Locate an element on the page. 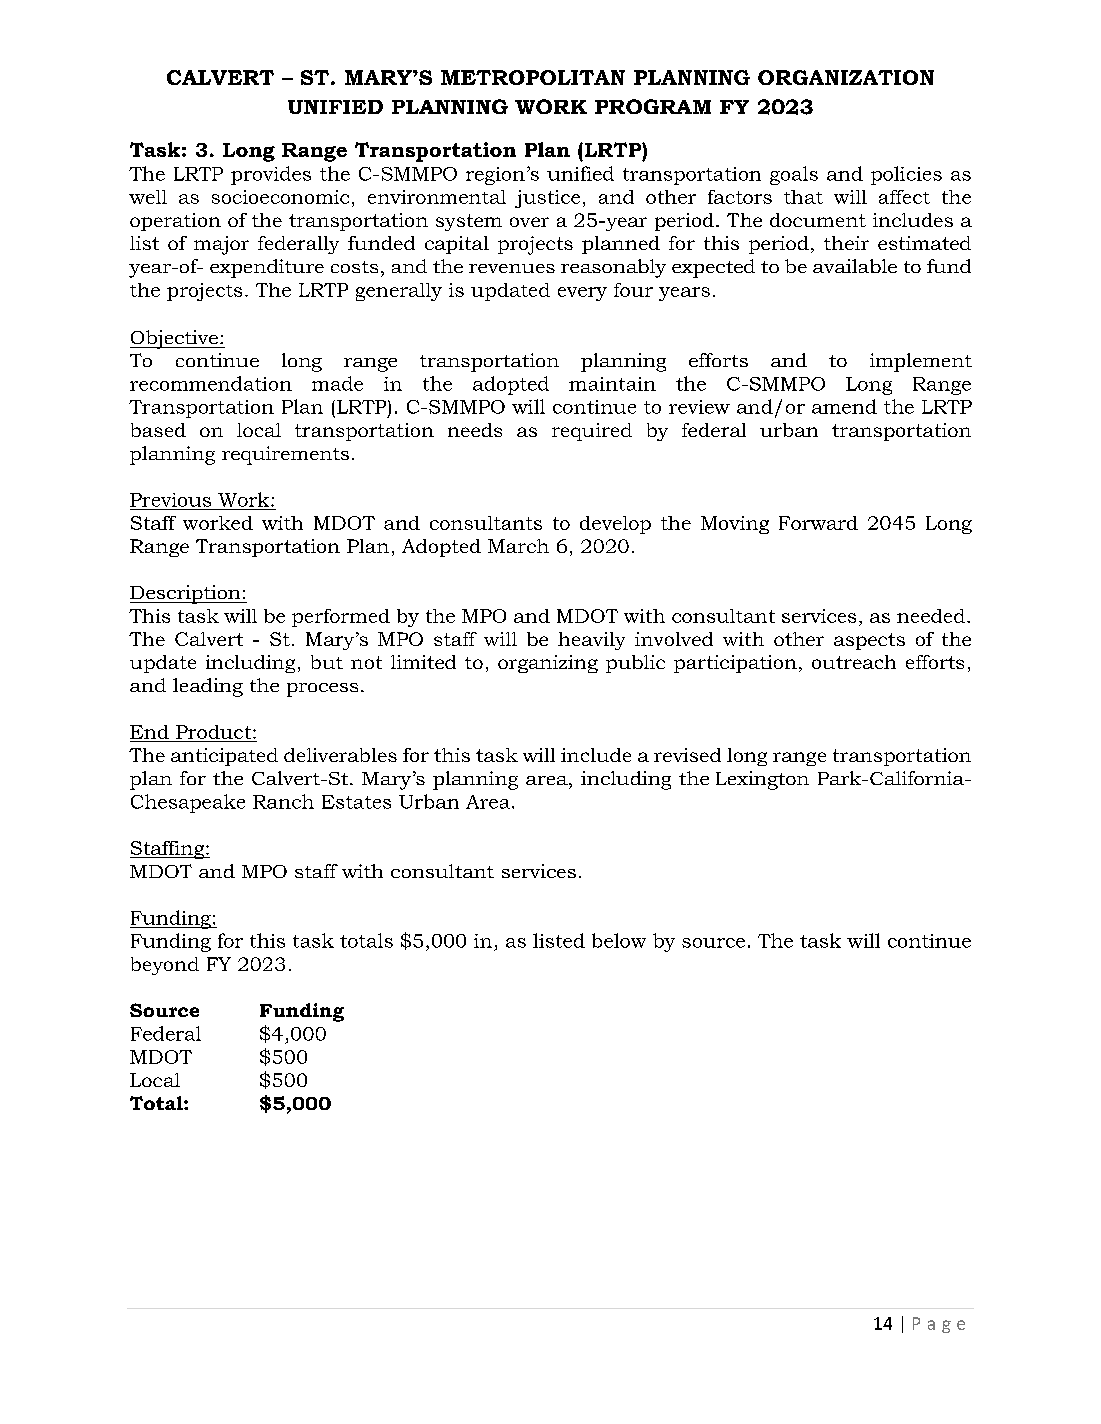 The width and height of the image is (1101, 1424). Previous is located at coordinates (170, 500).
